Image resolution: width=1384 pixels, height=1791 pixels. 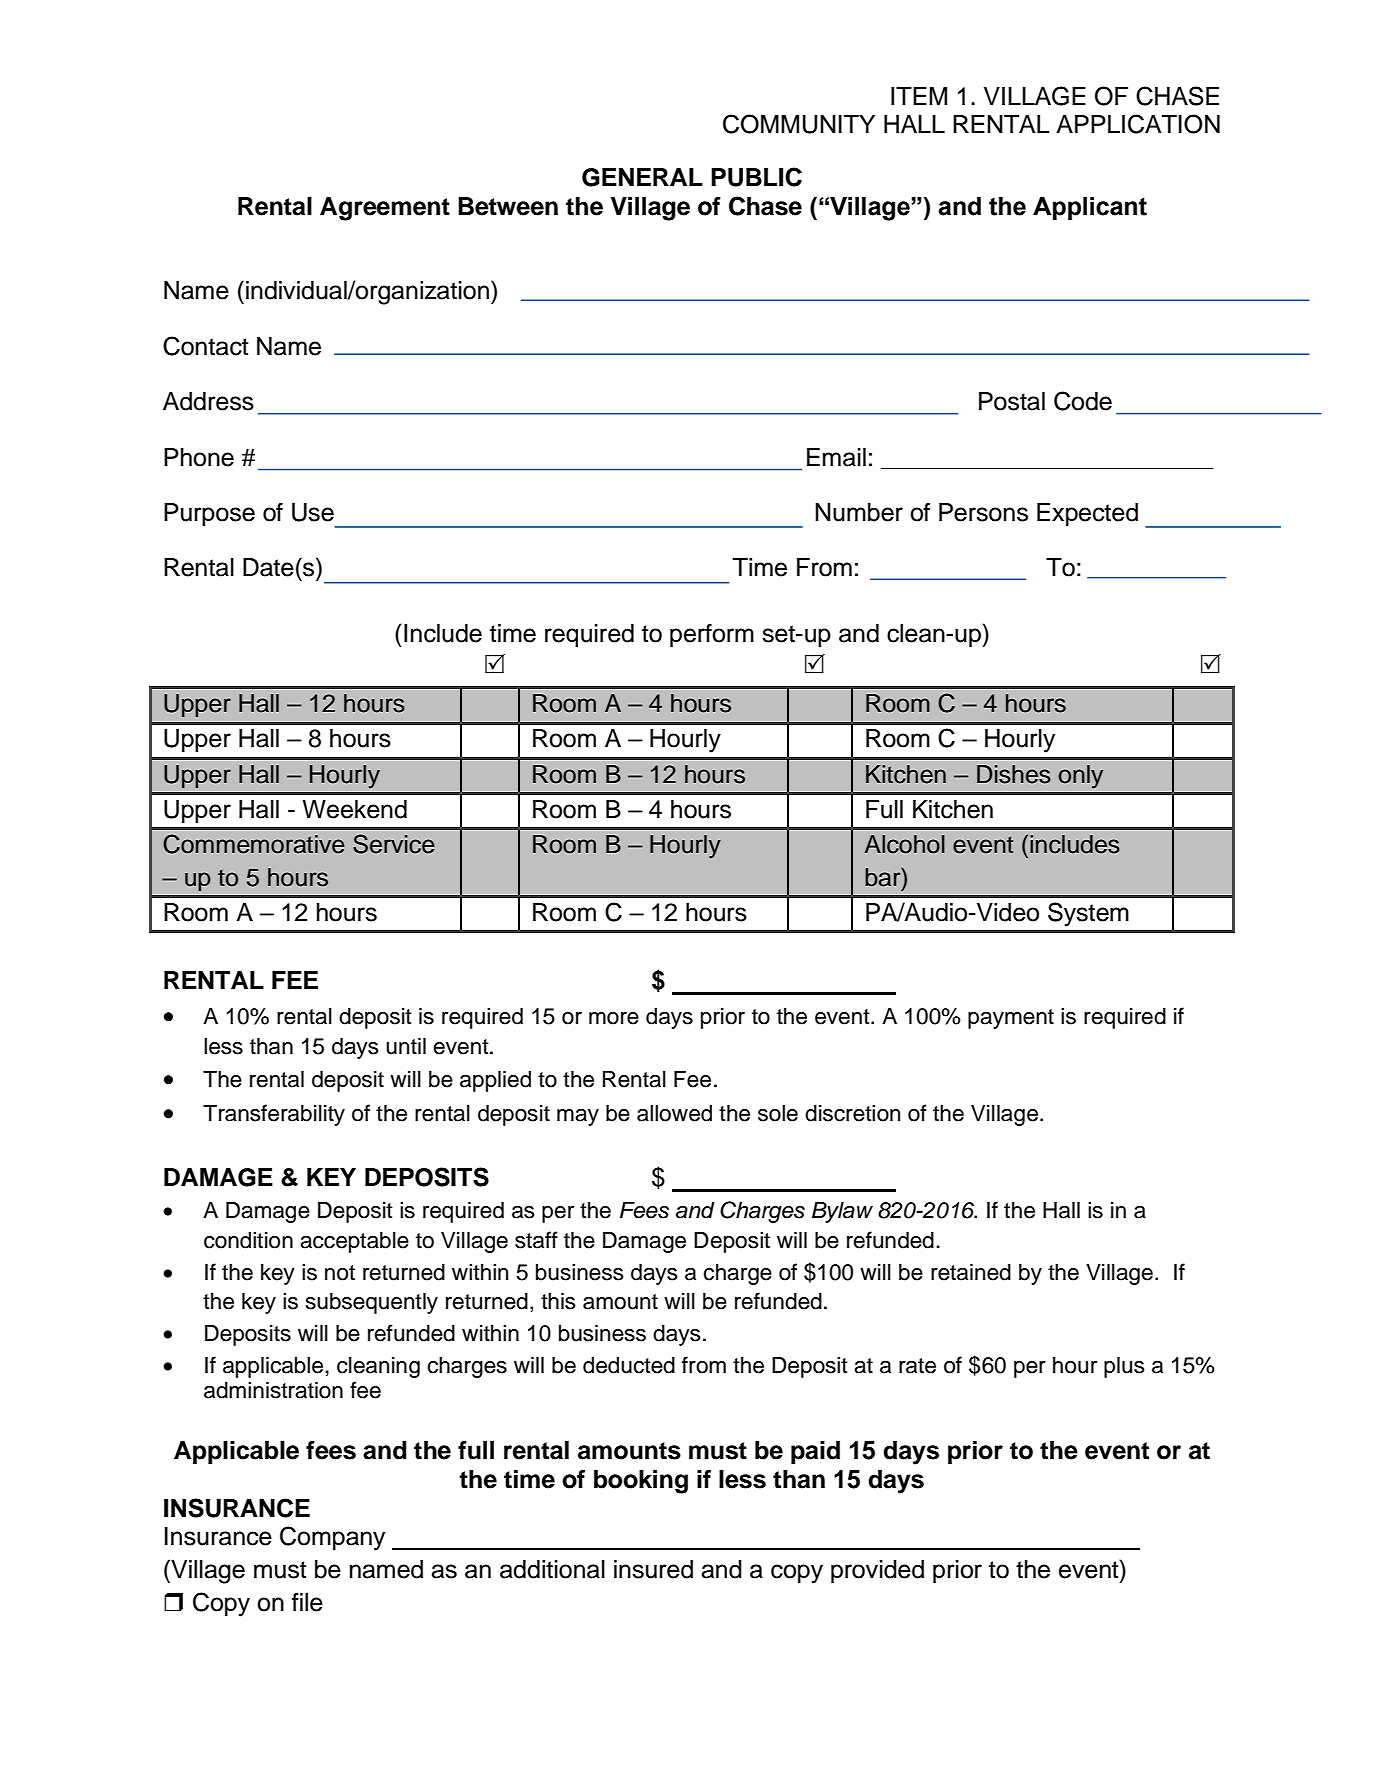 What do you see at coordinates (712, 636) in the image?
I see `perform` at bounding box center [712, 636].
